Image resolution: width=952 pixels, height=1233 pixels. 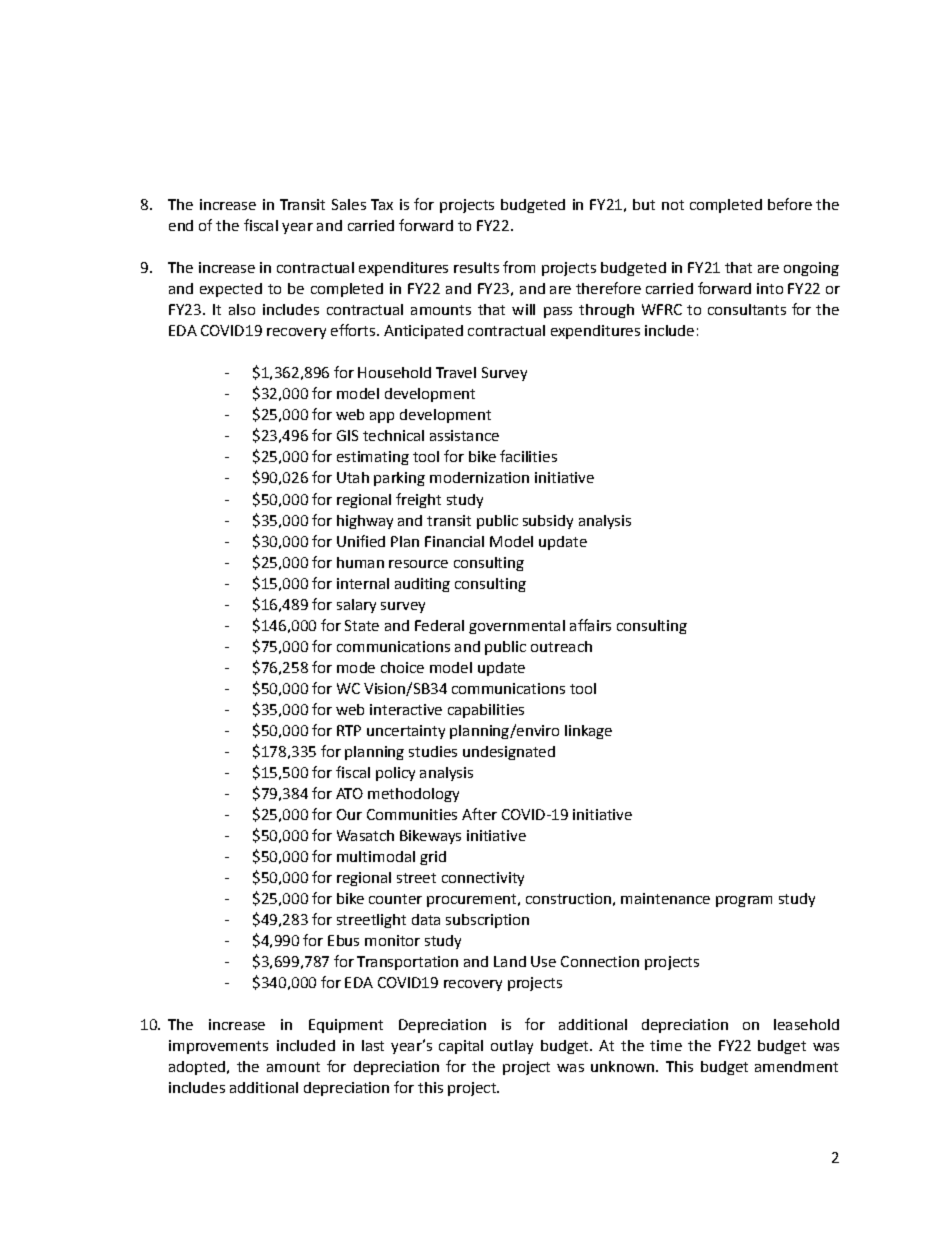 I want to click on before, so click(x=790, y=204).
